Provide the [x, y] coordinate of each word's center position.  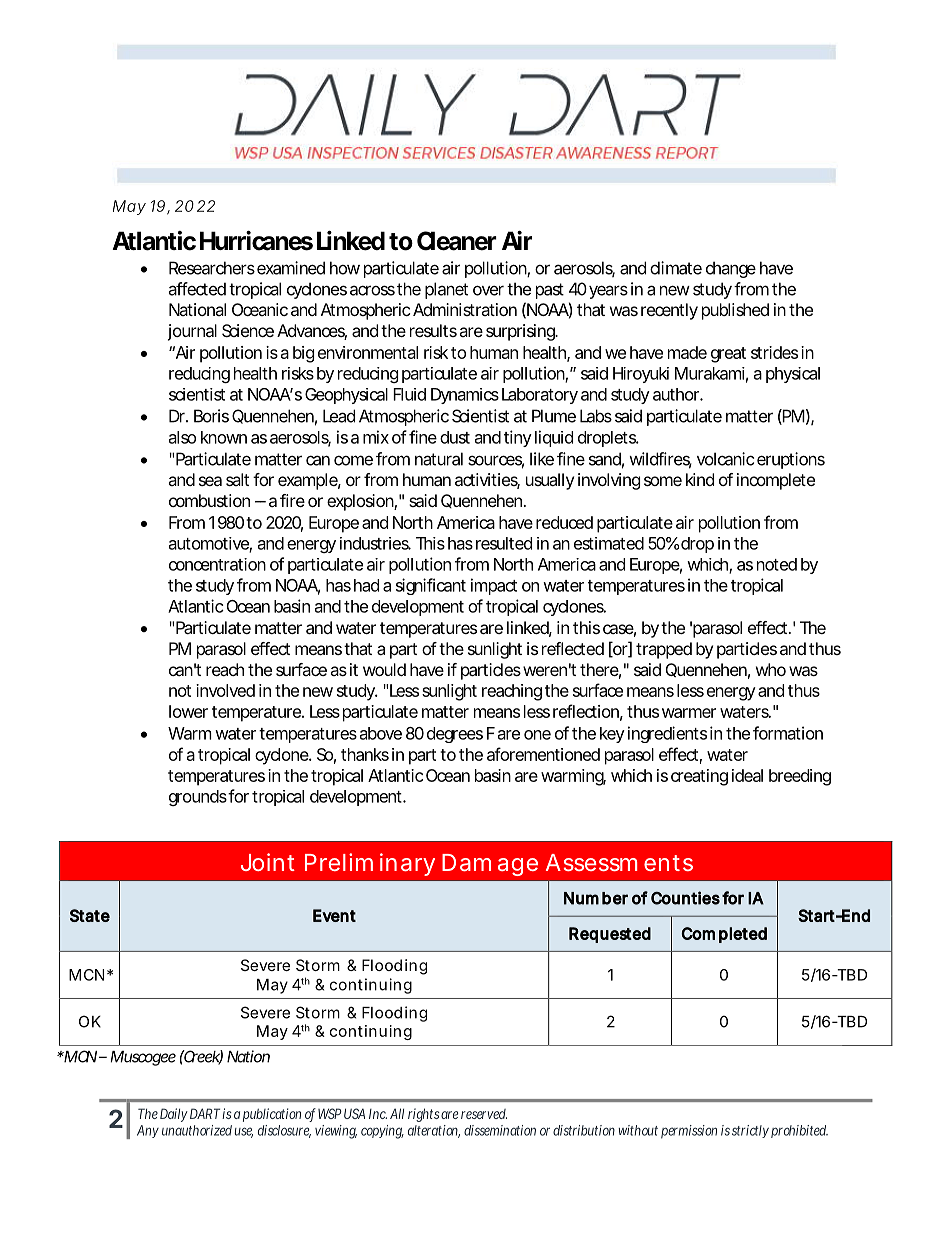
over [488, 290]
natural [439, 459]
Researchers [212, 268]
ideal [747, 775]
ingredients [667, 734]
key [612, 735]
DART [205, 1113]
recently [669, 311]
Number [596, 898]
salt [237, 479]
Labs [596, 416]
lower [188, 711]
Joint [268, 862]
